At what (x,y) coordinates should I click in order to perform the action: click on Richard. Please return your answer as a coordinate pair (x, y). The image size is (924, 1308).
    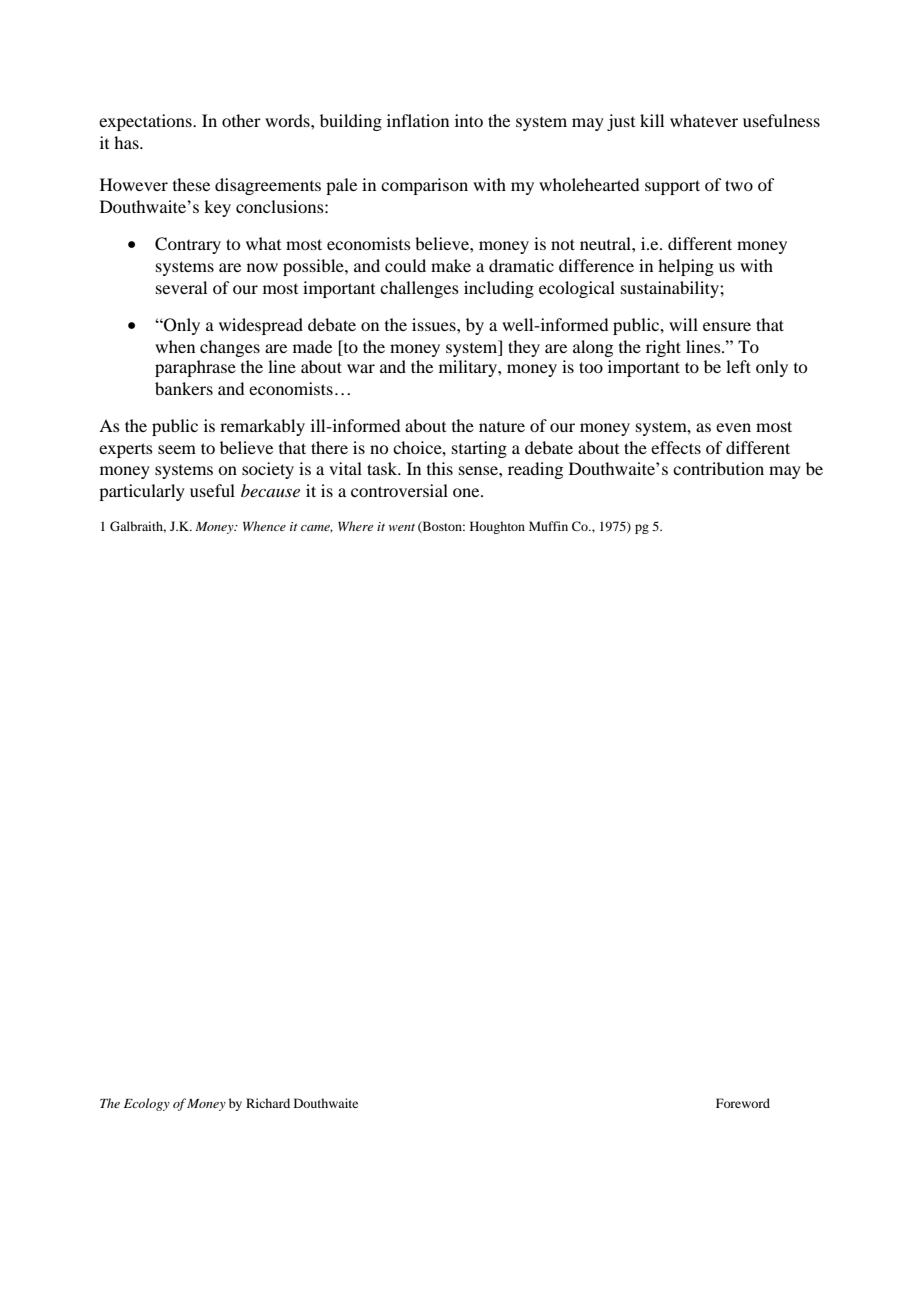
    Looking at the image, I should click on (268, 1103).
